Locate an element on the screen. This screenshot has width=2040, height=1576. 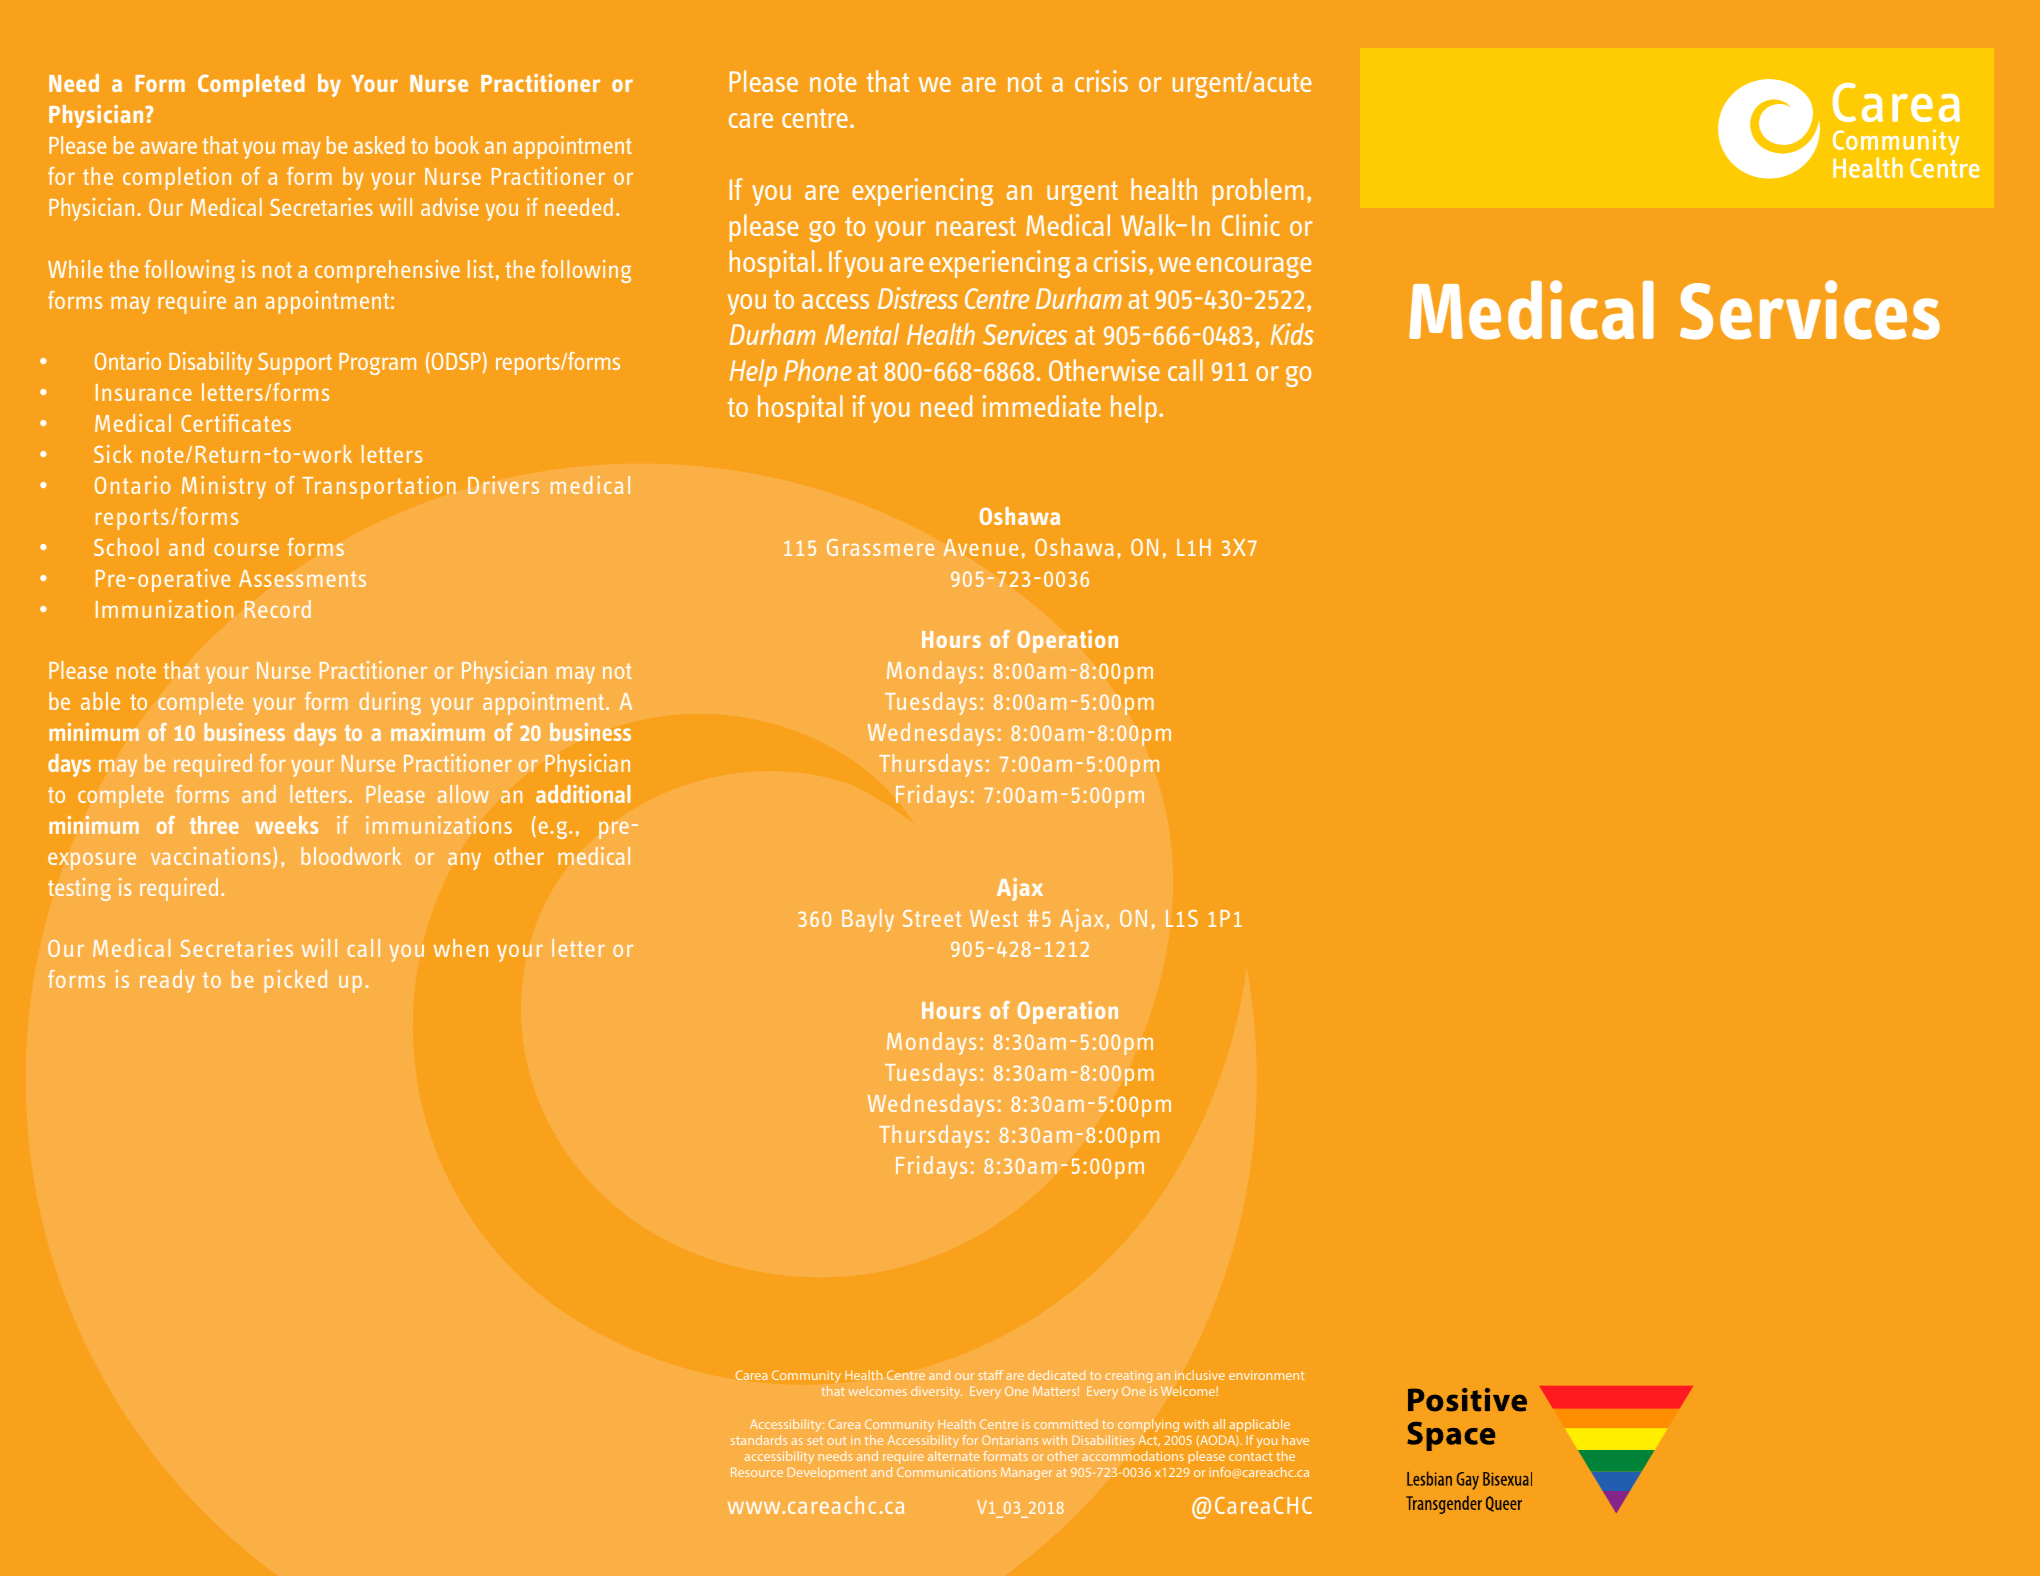
advise is located at coordinates (450, 207).
